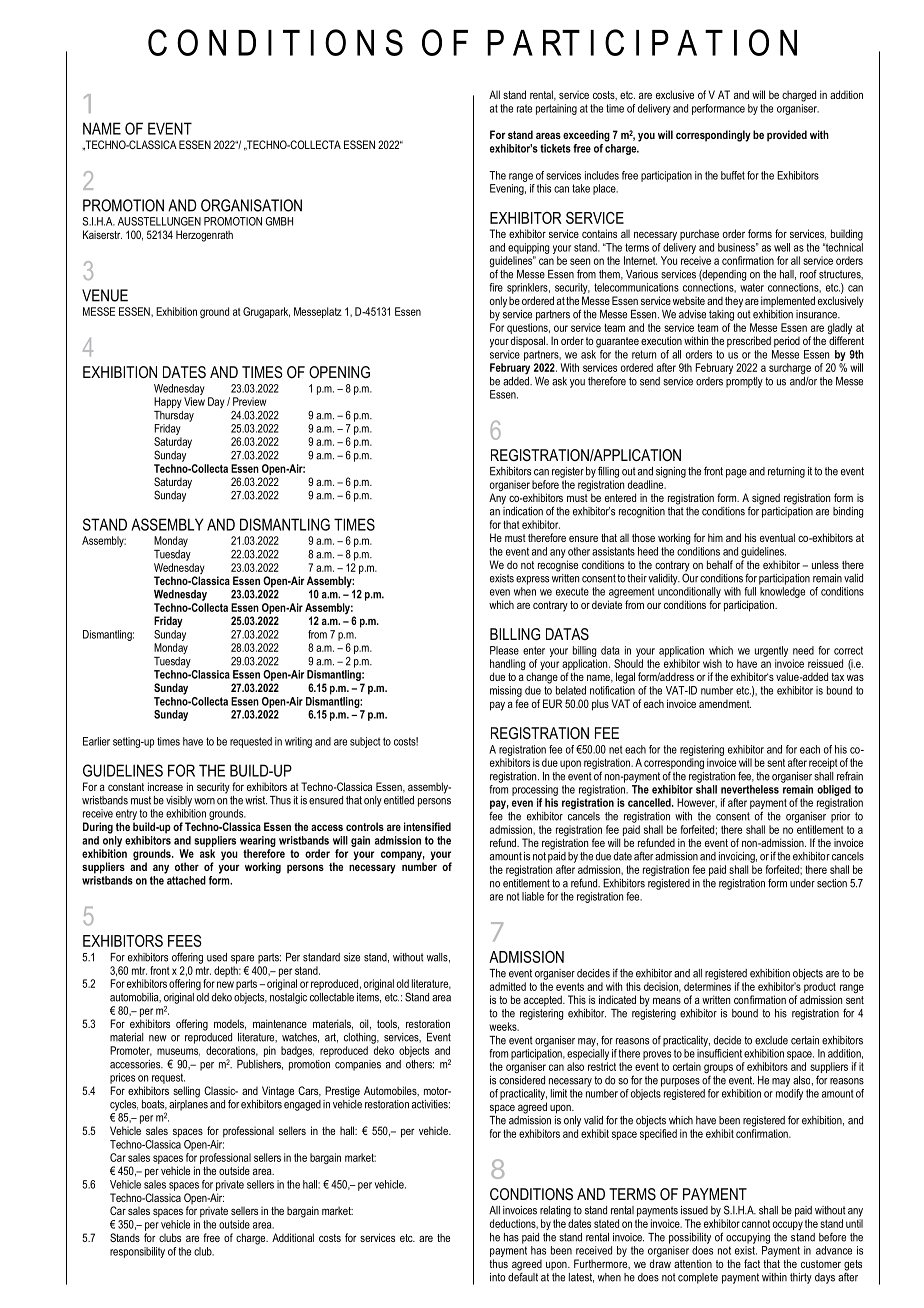 This screenshot has height=1308, width=924. Describe the element at coordinates (251, 205) in the screenshot. I see `ORGANISATION` at that location.
